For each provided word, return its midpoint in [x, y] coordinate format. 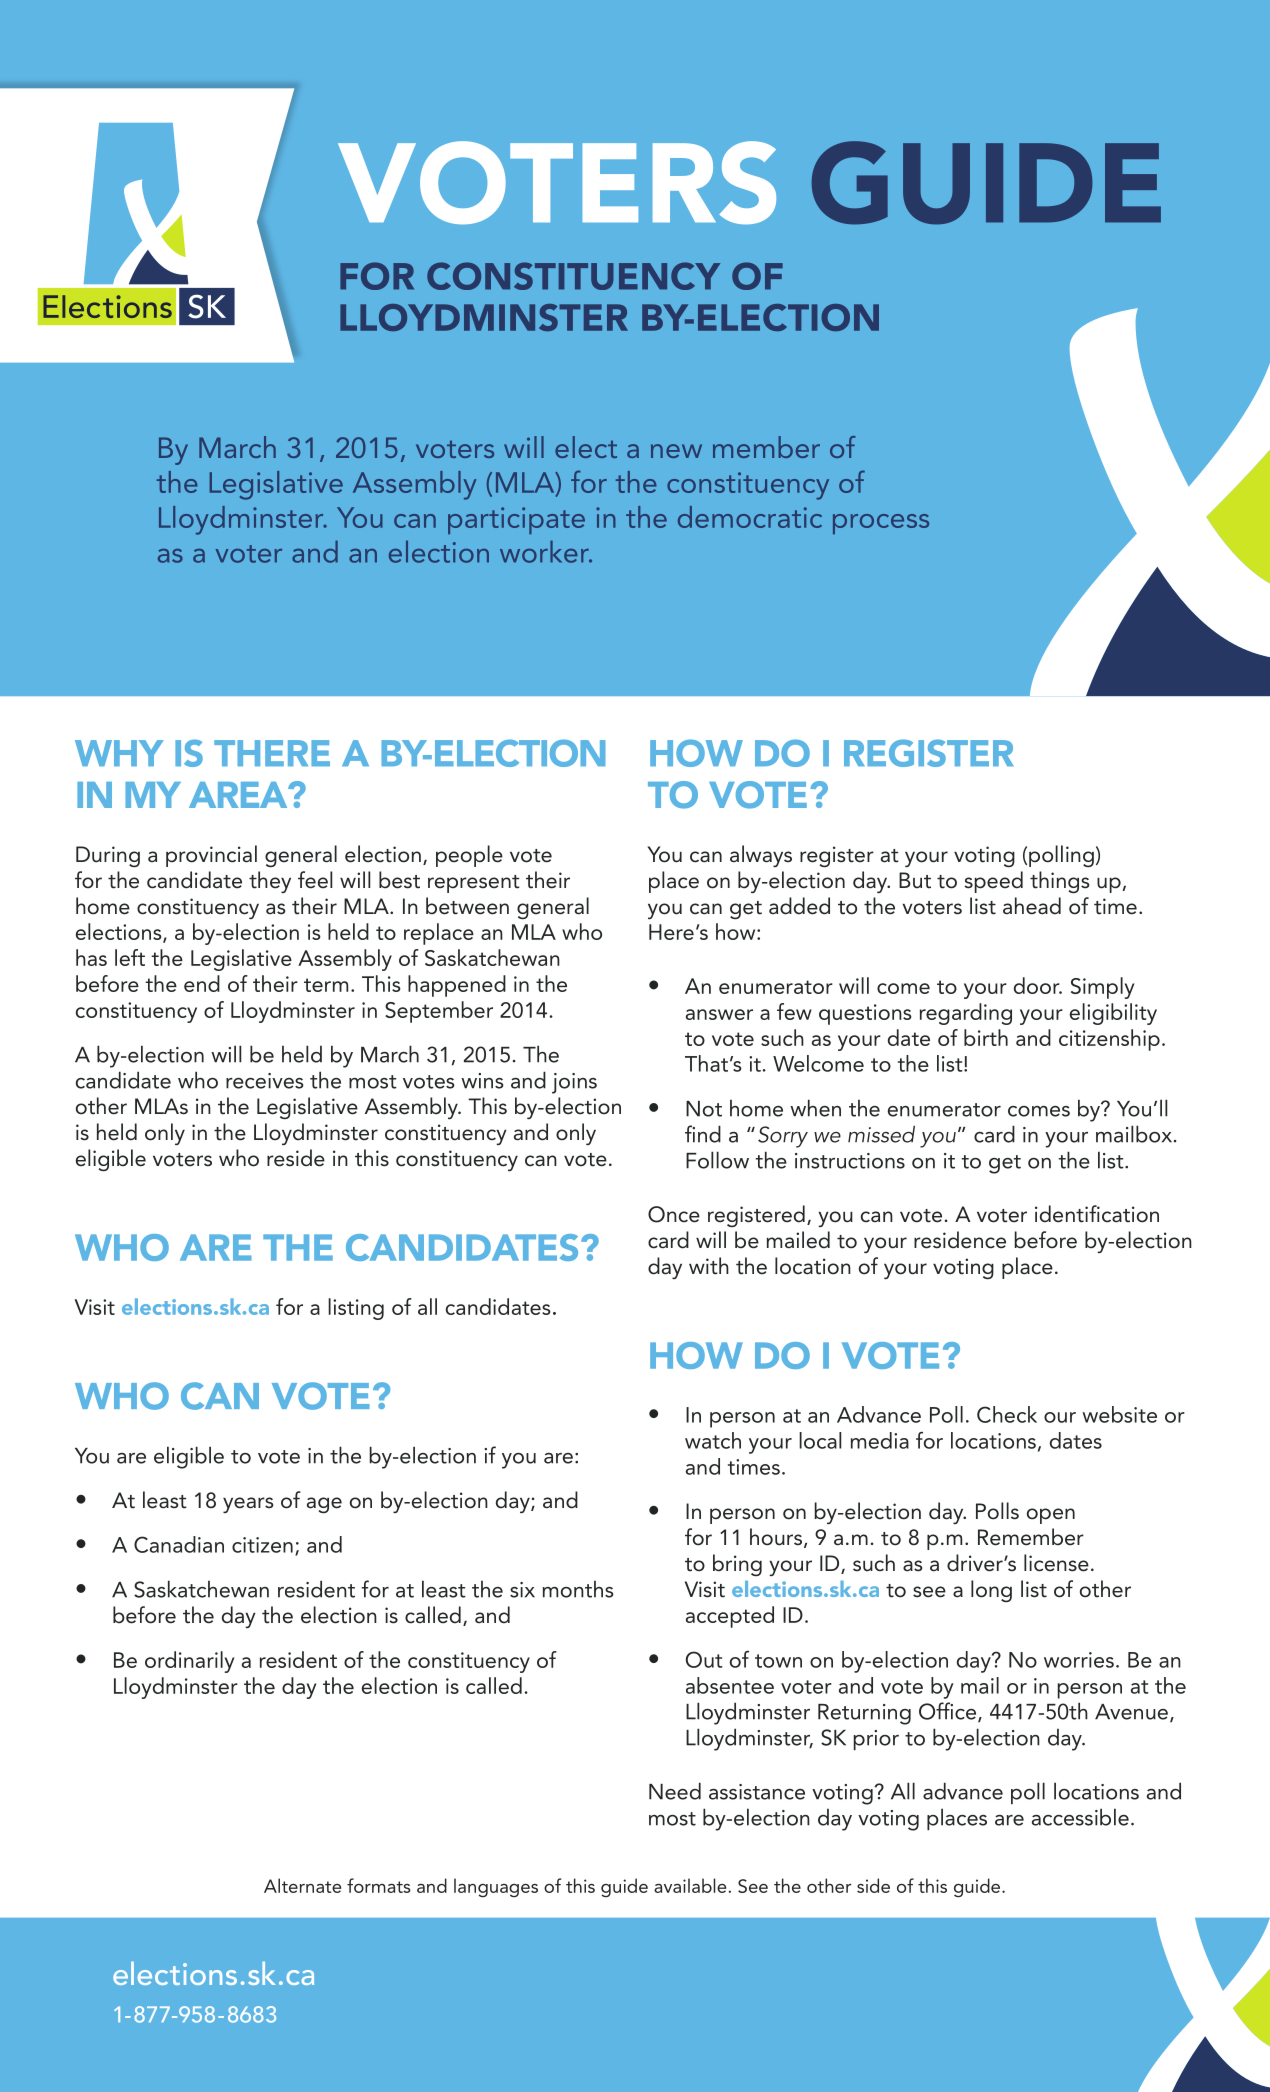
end [202, 983]
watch [713, 1440]
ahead [1032, 906]
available [690, 1885]
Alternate [302, 1885]
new [676, 451]
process [881, 524]
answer [719, 1014]
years [248, 1505]
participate [516, 520]
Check [1007, 1414]
